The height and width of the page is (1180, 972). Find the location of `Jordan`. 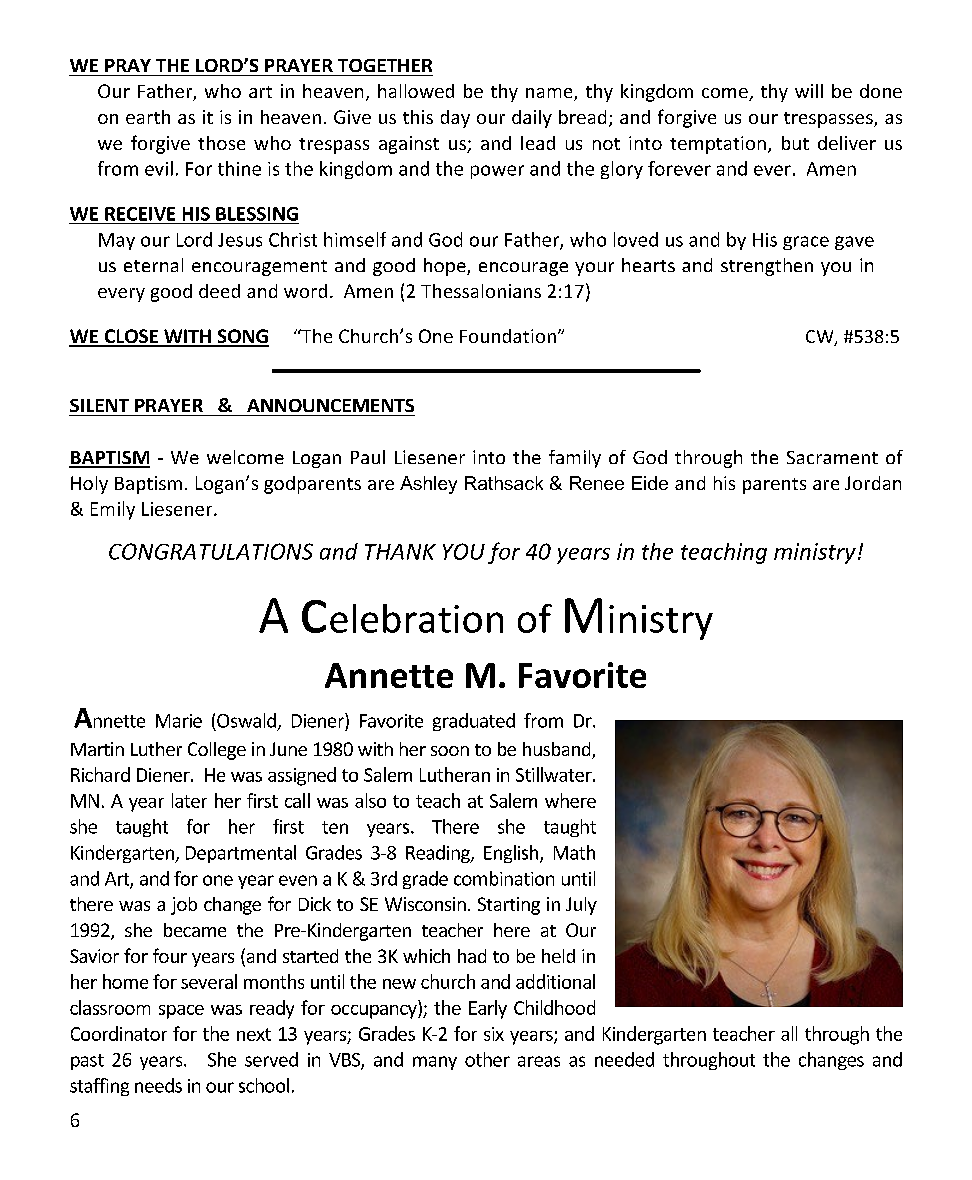

Jordan is located at coordinates (873, 483).
